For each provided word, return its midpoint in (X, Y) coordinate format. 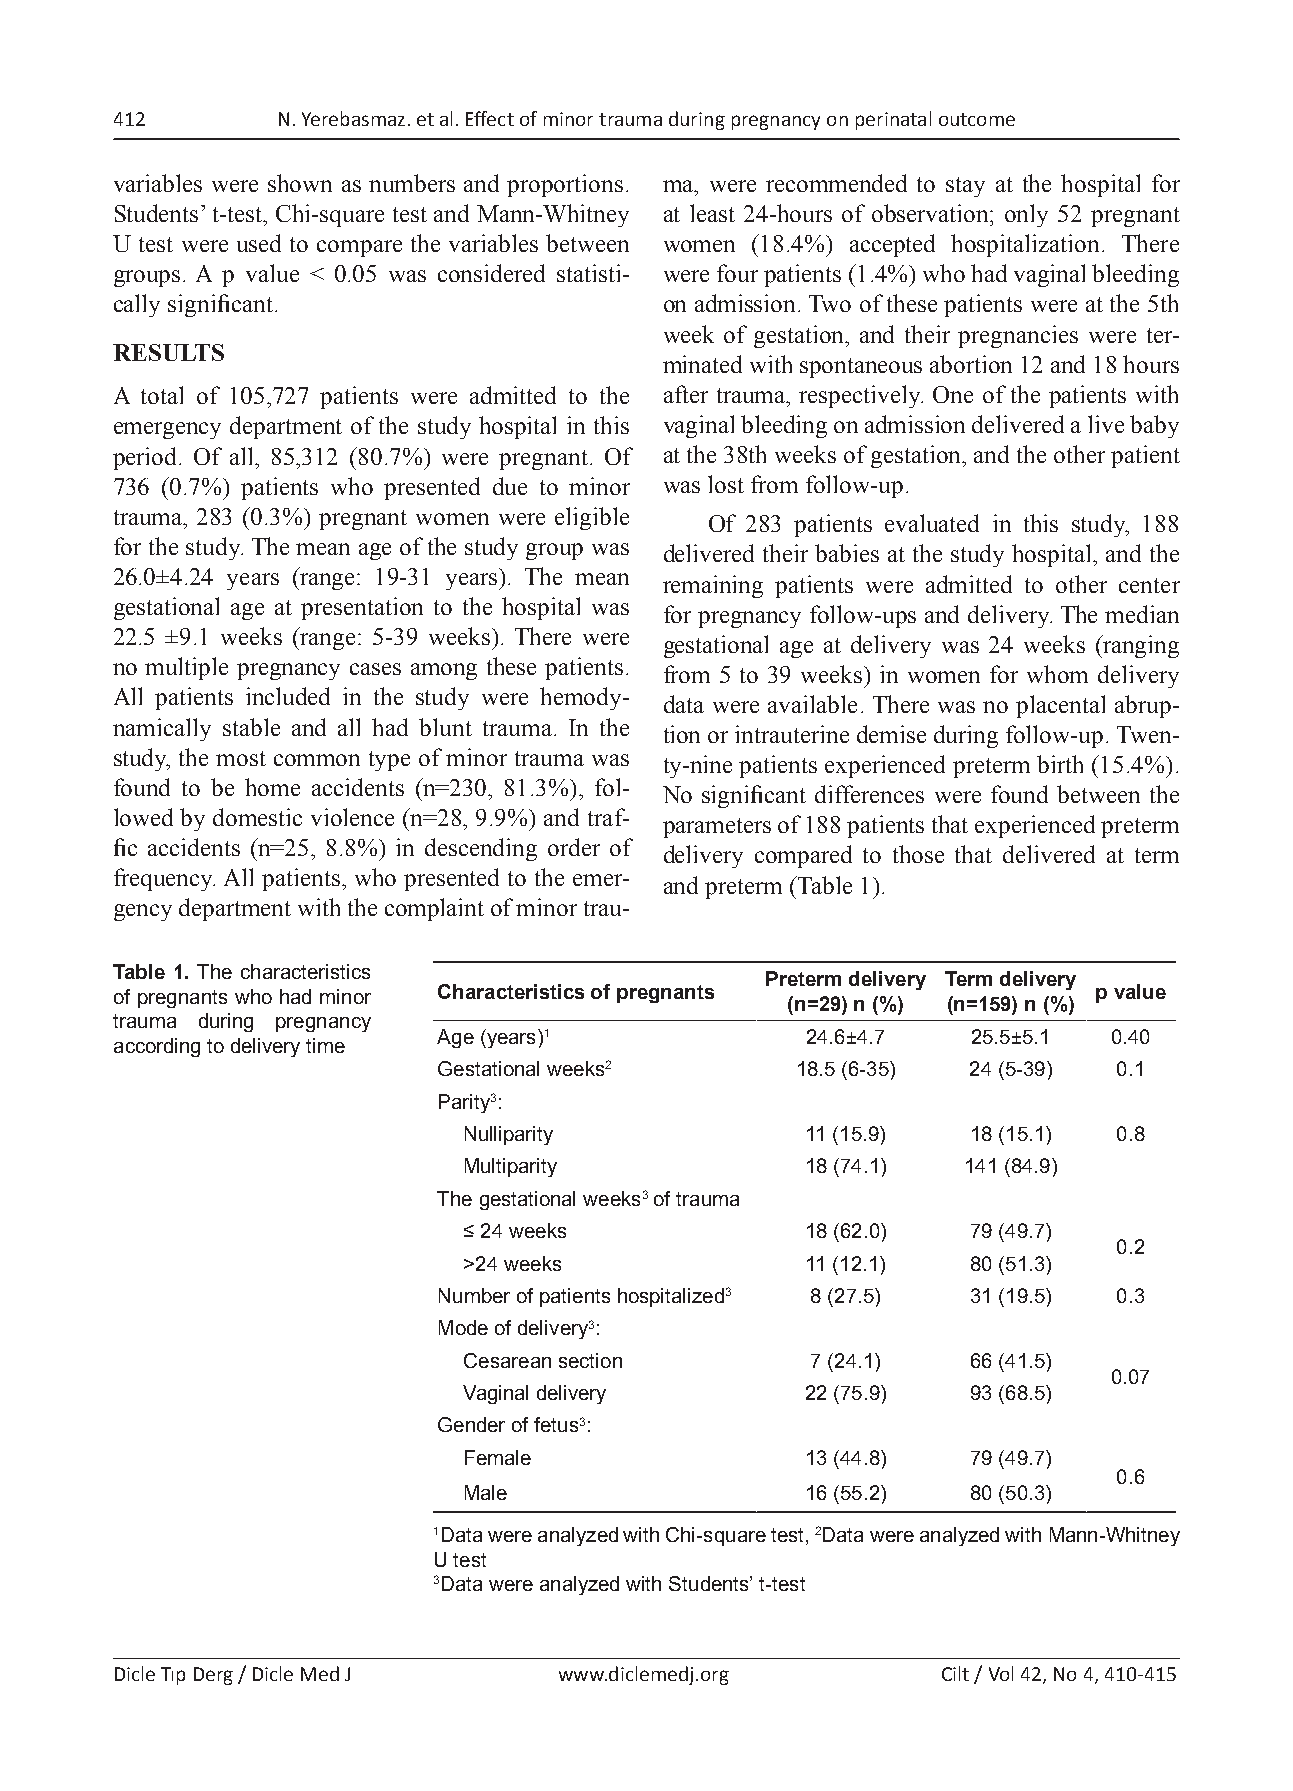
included (288, 696)
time (325, 1045)
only (1026, 215)
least (712, 213)
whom (1057, 674)
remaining (713, 586)
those (918, 854)
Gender (471, 1424)
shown (300, 183)
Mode (463, 1327)
